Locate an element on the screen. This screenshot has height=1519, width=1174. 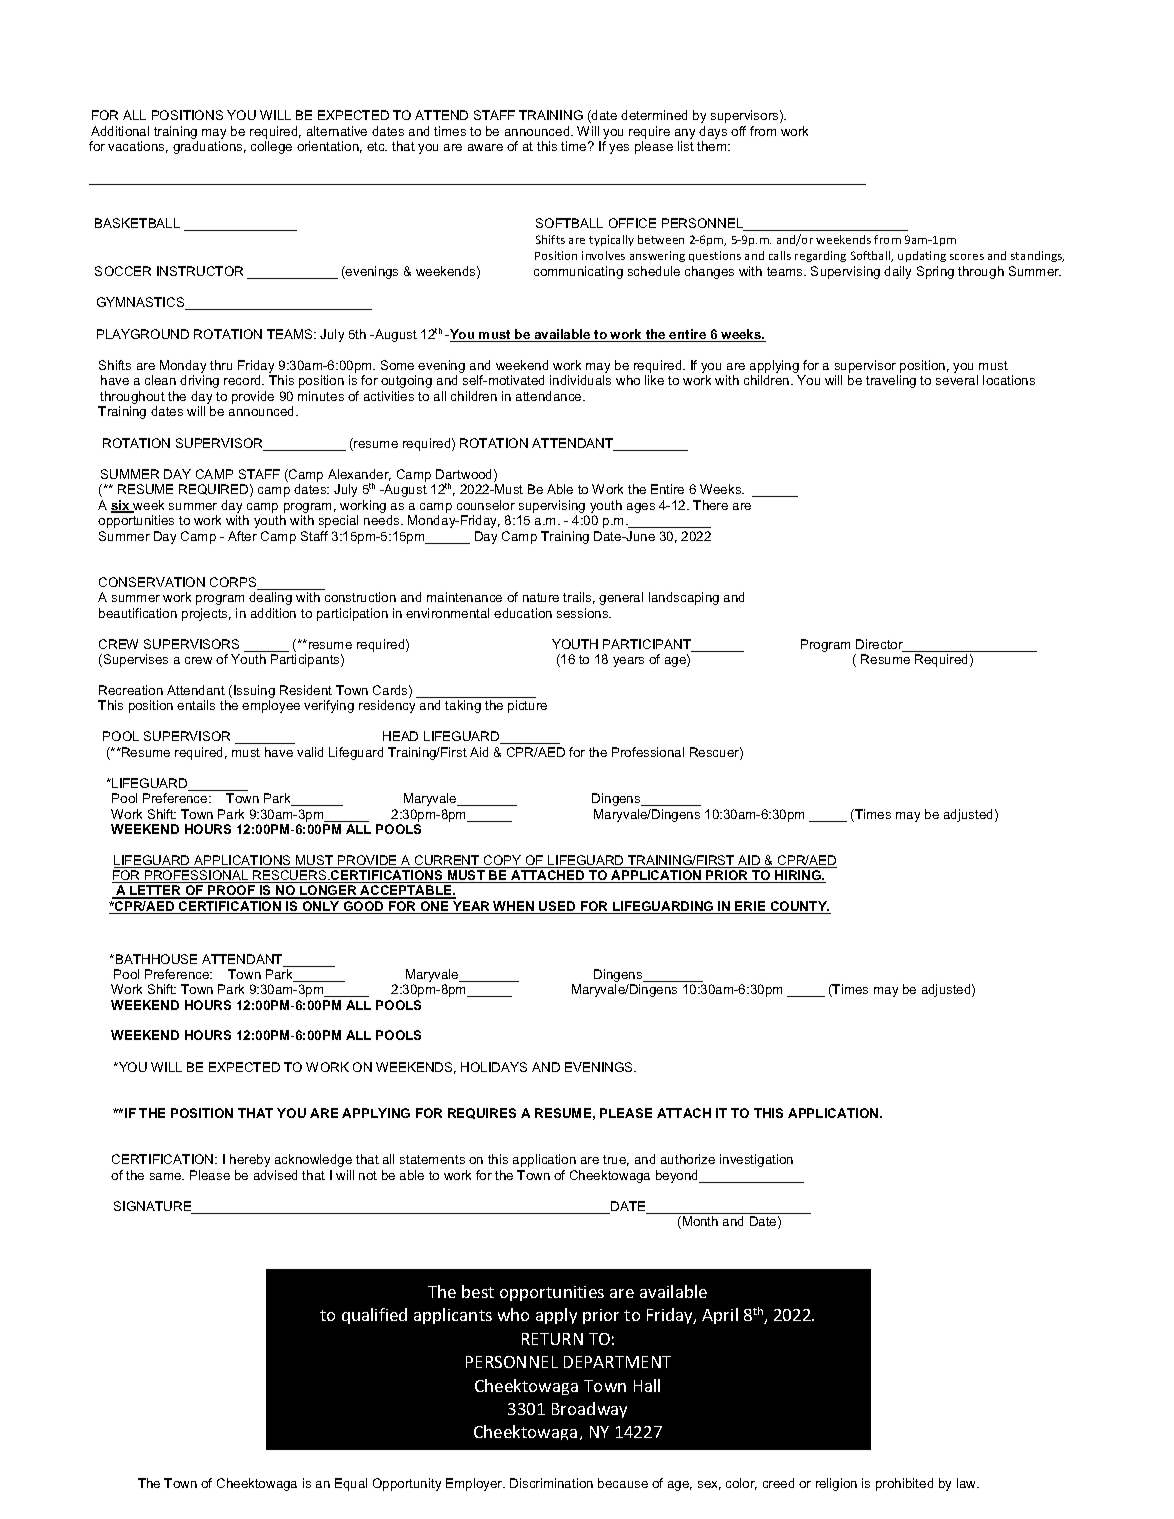
yes is located at coordinates (619, 149).
